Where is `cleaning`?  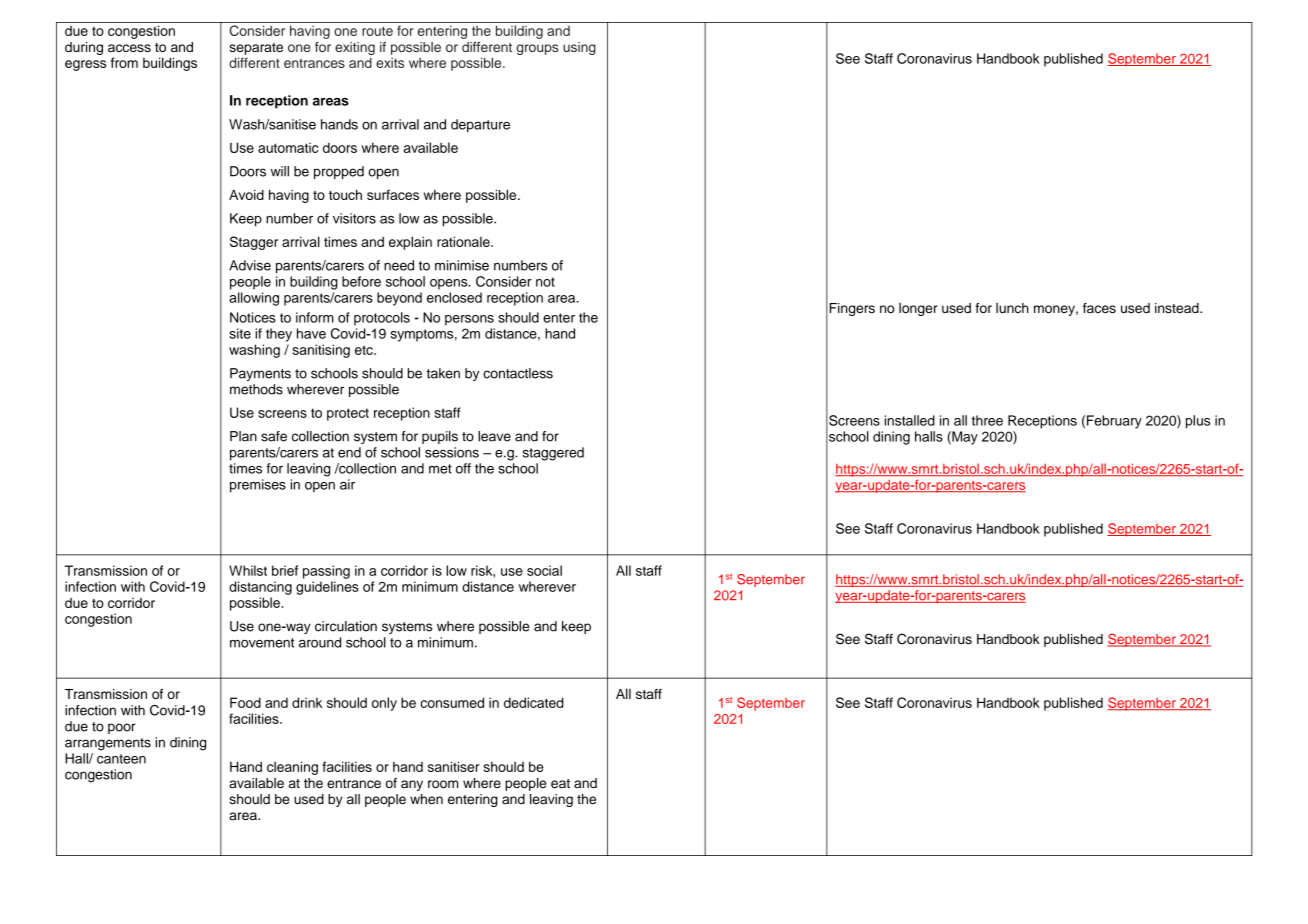
cleaning is located at coordinates (292, 768).
